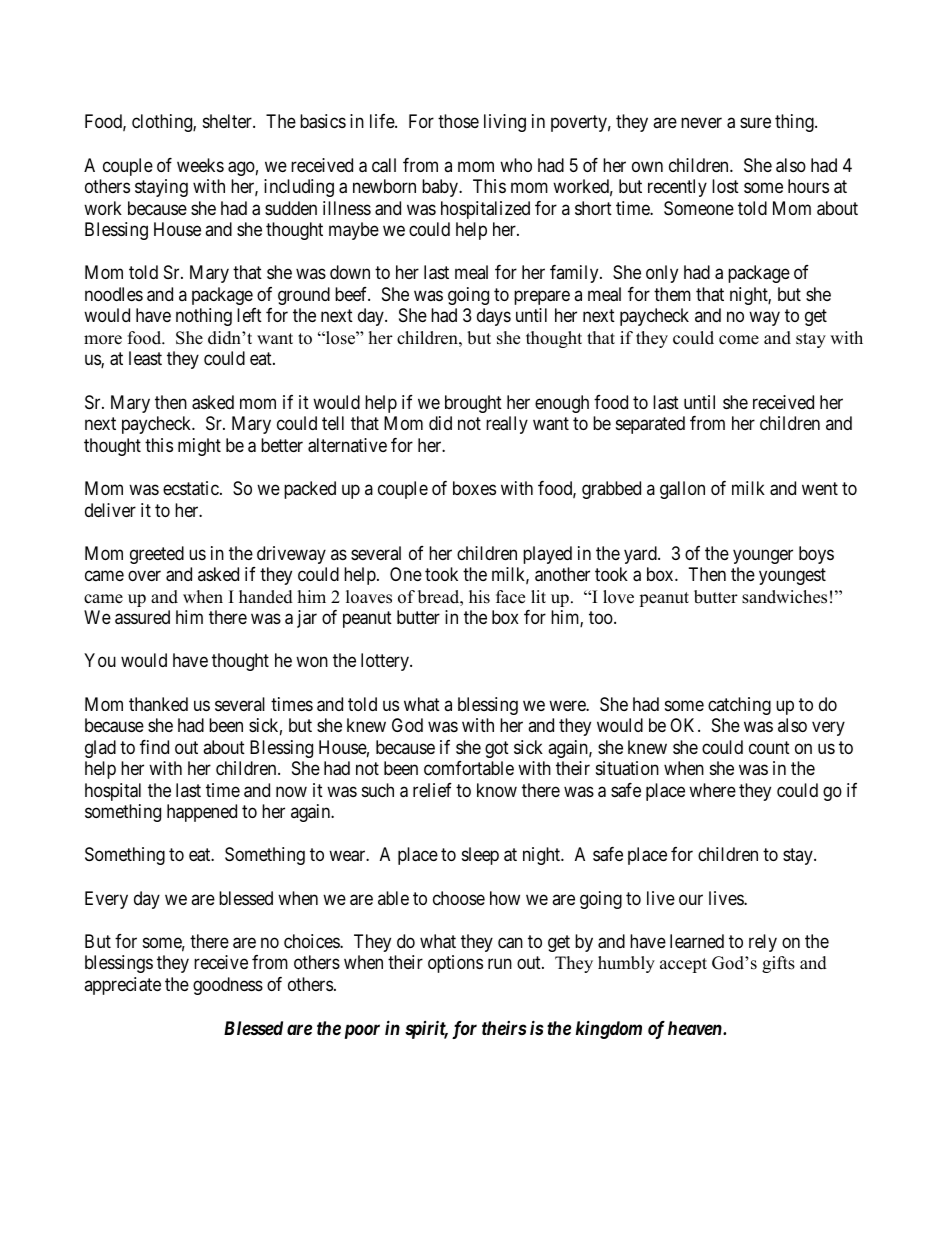 Image resolution: width=952 pixels, height=1233 pixels. Describe the element at coordinates (739, 706) in the document. I see `catching` at that location.
